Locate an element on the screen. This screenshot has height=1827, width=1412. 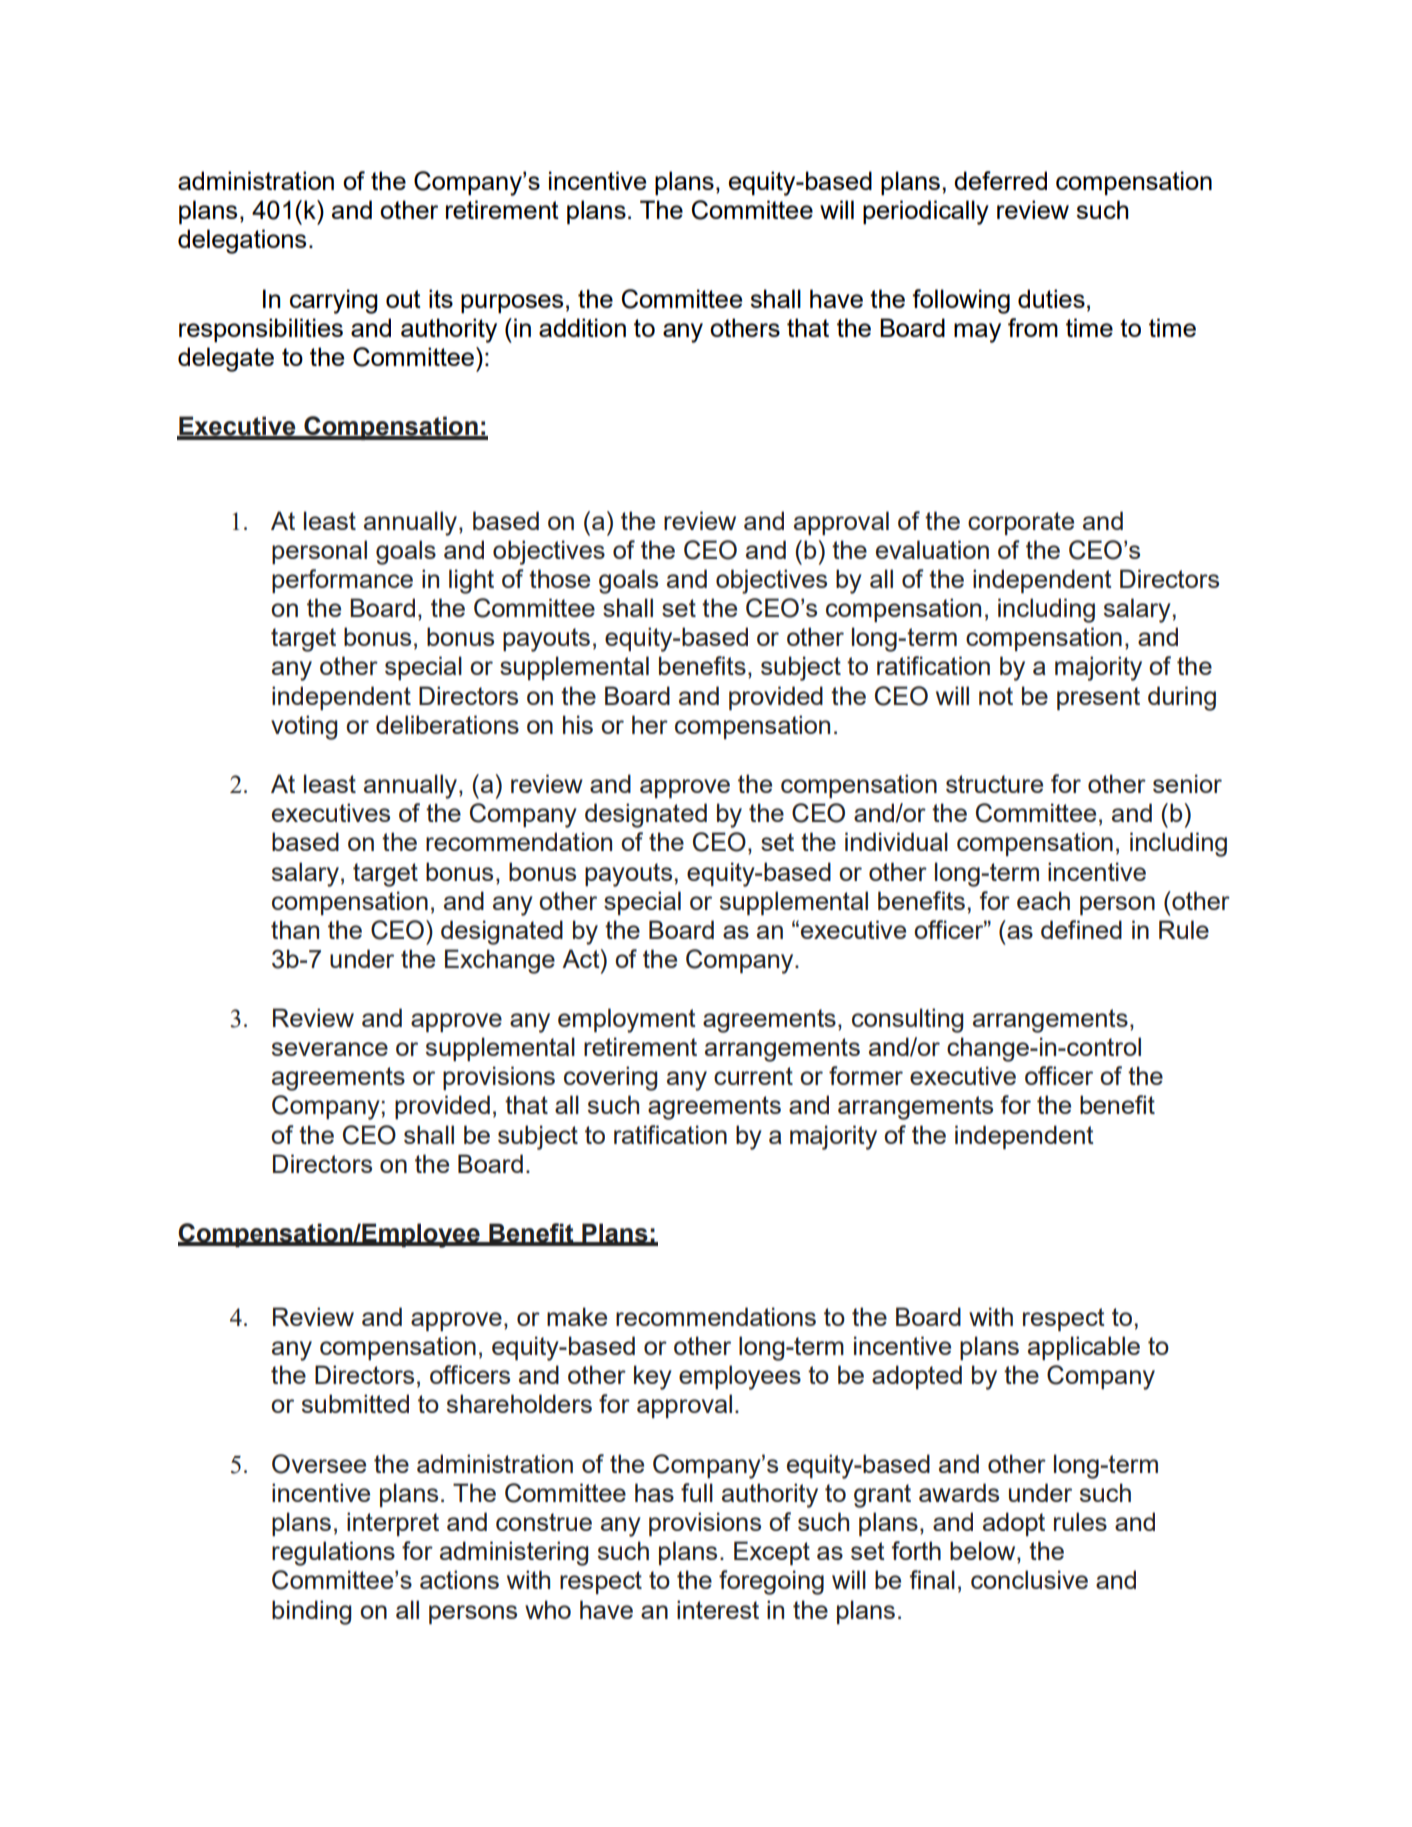
interest is located at coordinates (718, 1609).
